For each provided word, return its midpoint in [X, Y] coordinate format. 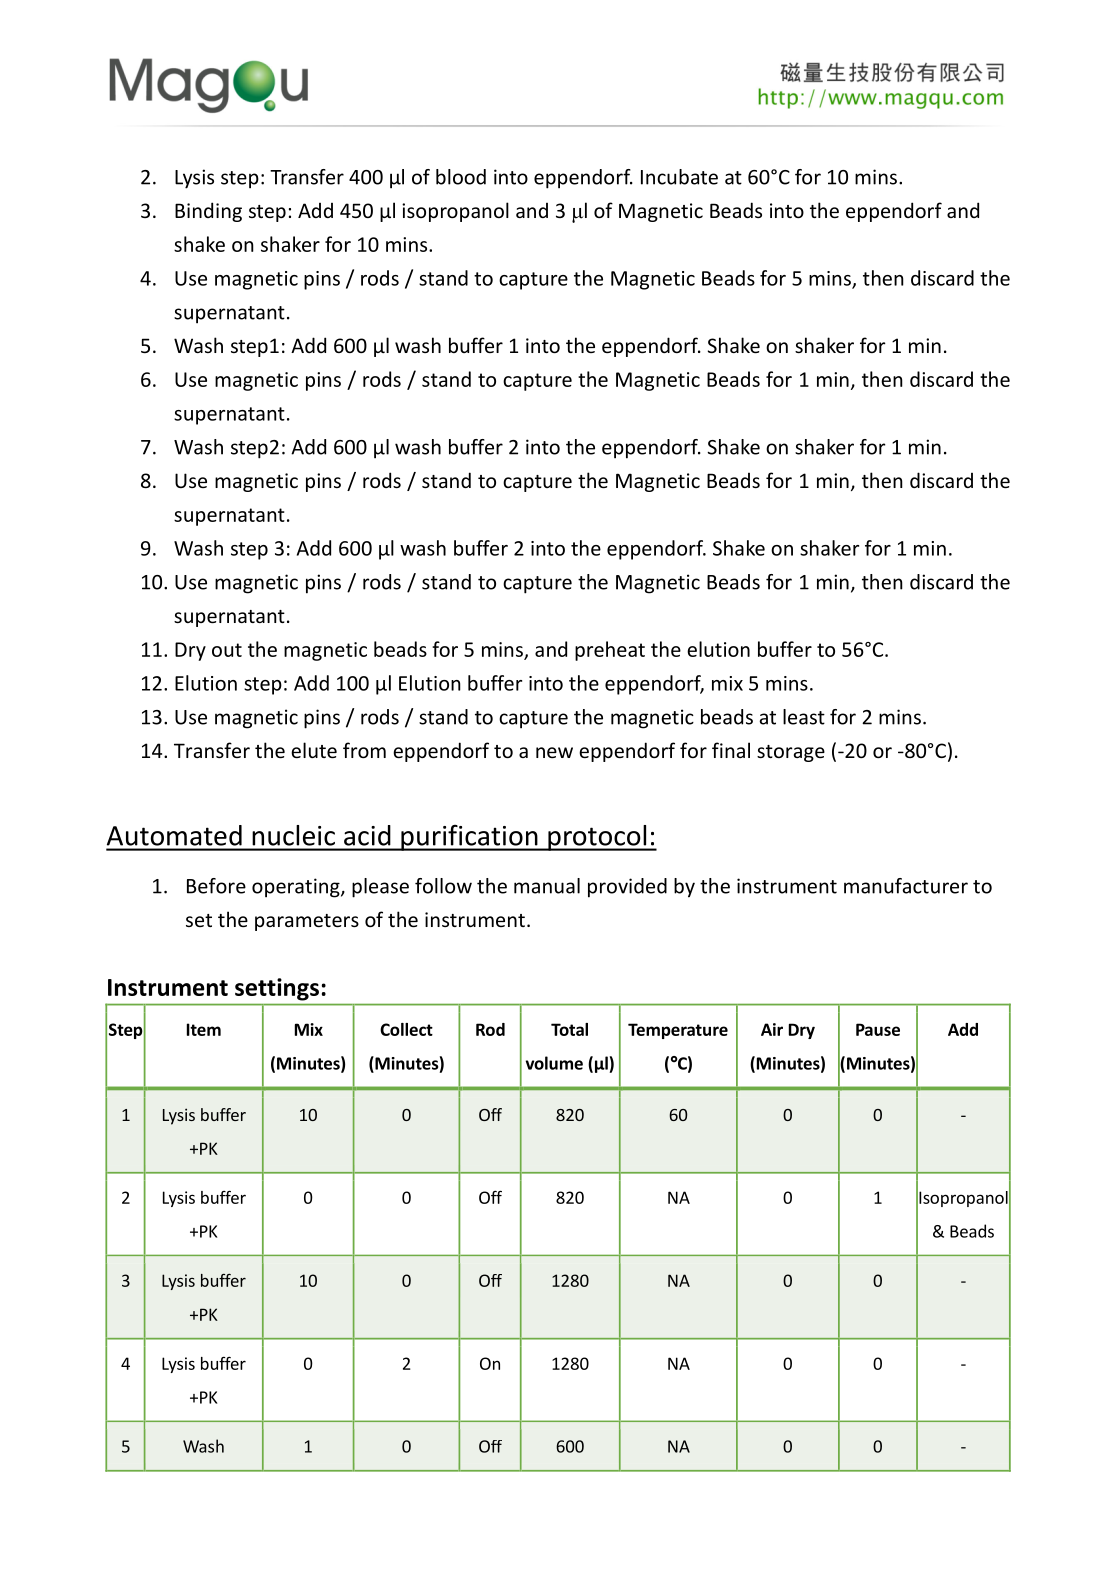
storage [791, 753]
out [227, 650]
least [804, 717]
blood [461, 177]
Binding [208, 212]
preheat [610, 651]
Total [569, 1029]
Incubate [679, 177]
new [554, 752]
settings [277, 989]
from [364, 750]
